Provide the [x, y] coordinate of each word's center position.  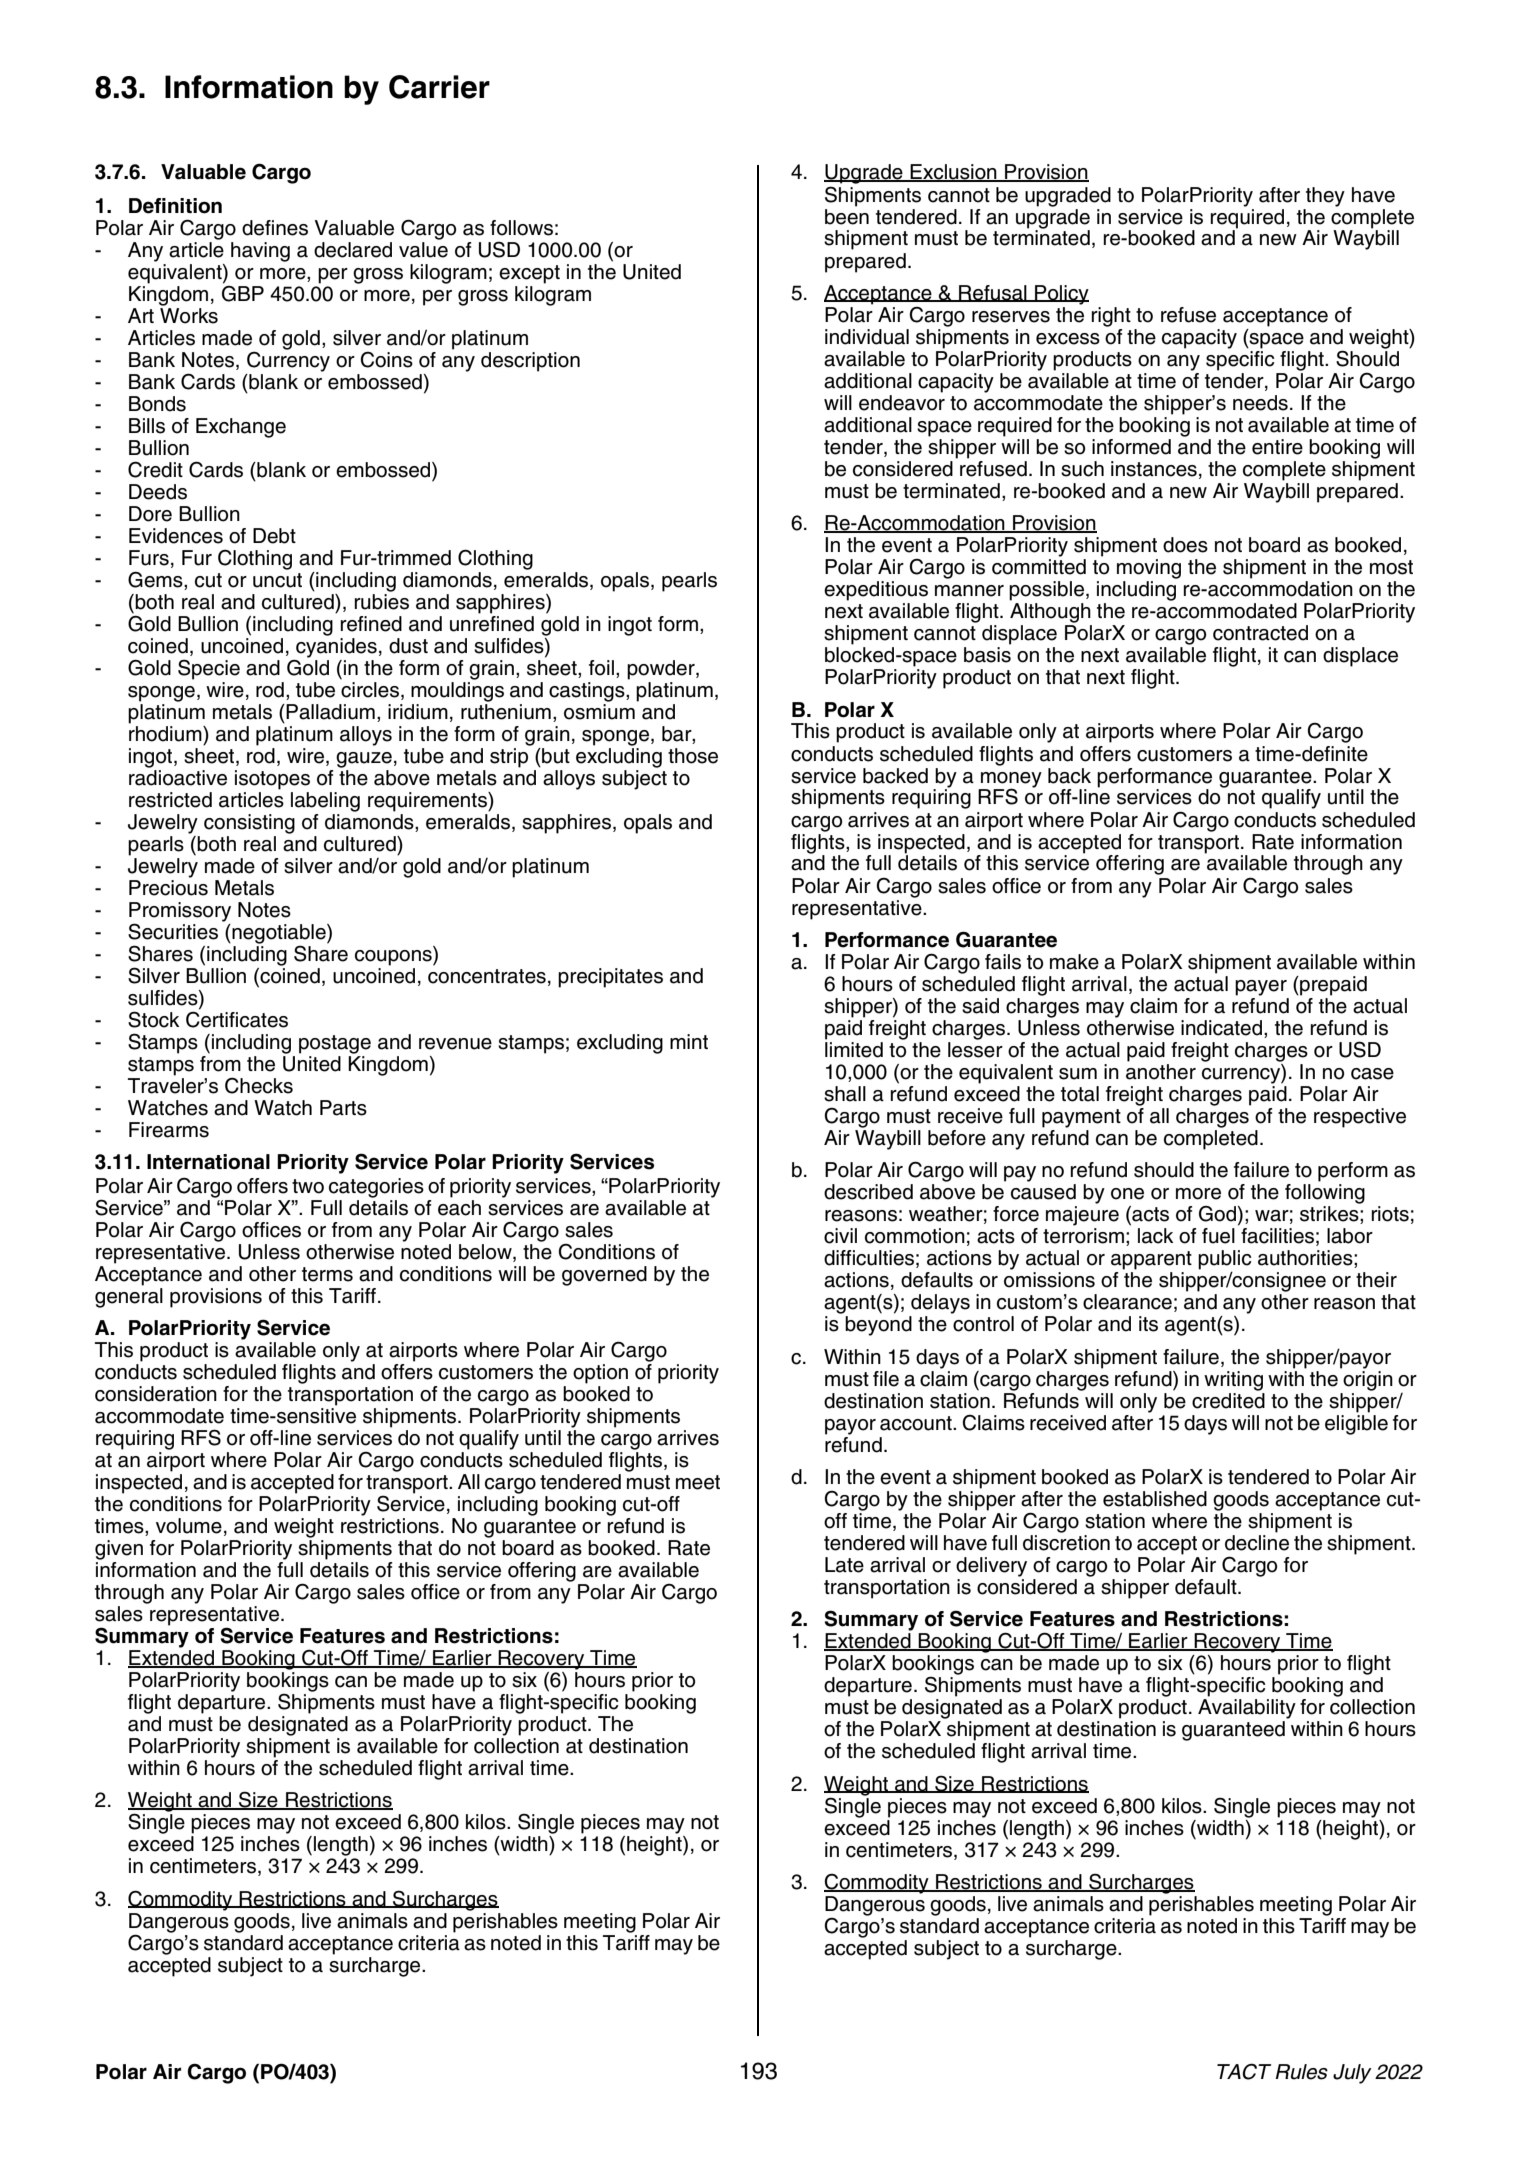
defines [275, 228]
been [847, 215]
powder [662, 670]
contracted [1260, 633]
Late [844, 1565]
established [1155, 1499]
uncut [277, 580]
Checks [259, 1085]
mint [689, 1041]
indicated [1223, 1029]
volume [189, 1526]
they [1325, 197]
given [119, 1550]
